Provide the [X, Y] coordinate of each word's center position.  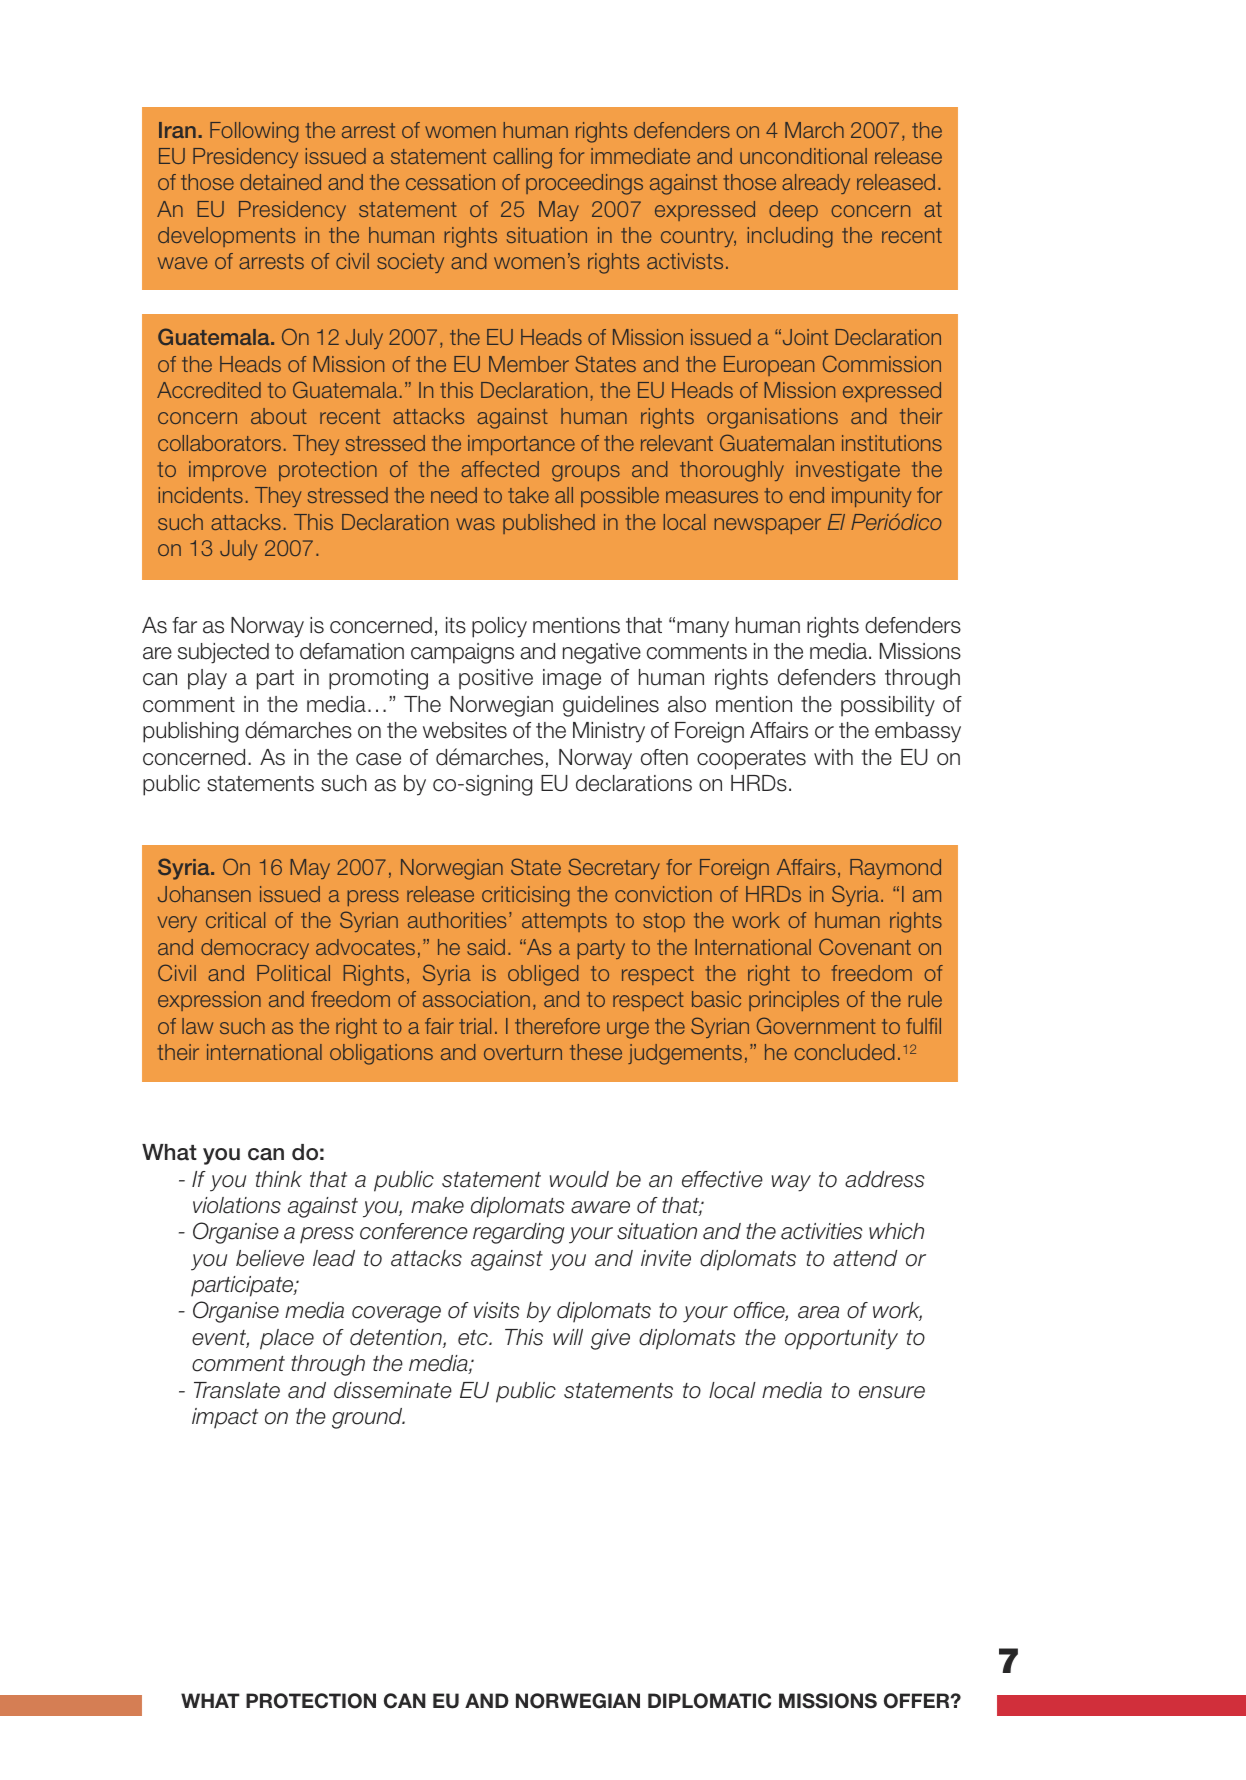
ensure [892, 1392]
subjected [223, 653]
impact [225, 1418]
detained [280, 182]
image [572, 679]
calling [522, 158]
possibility [888, 706]
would [579, 1179]
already [816, 184]
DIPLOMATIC [709, 1701]
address [884, 1179]
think [279, 1179]
